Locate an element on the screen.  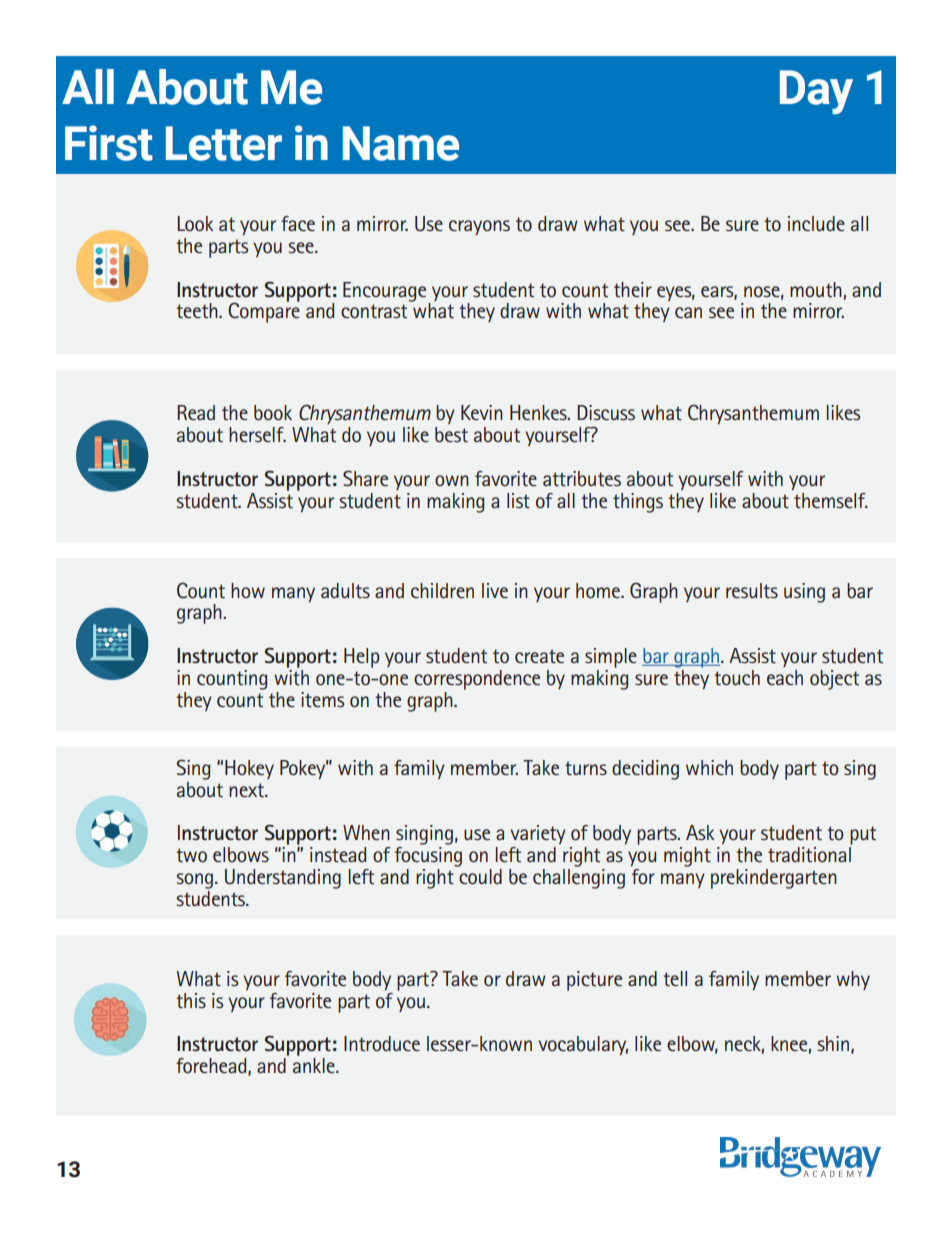
how is located at coordinates (248, 590).
